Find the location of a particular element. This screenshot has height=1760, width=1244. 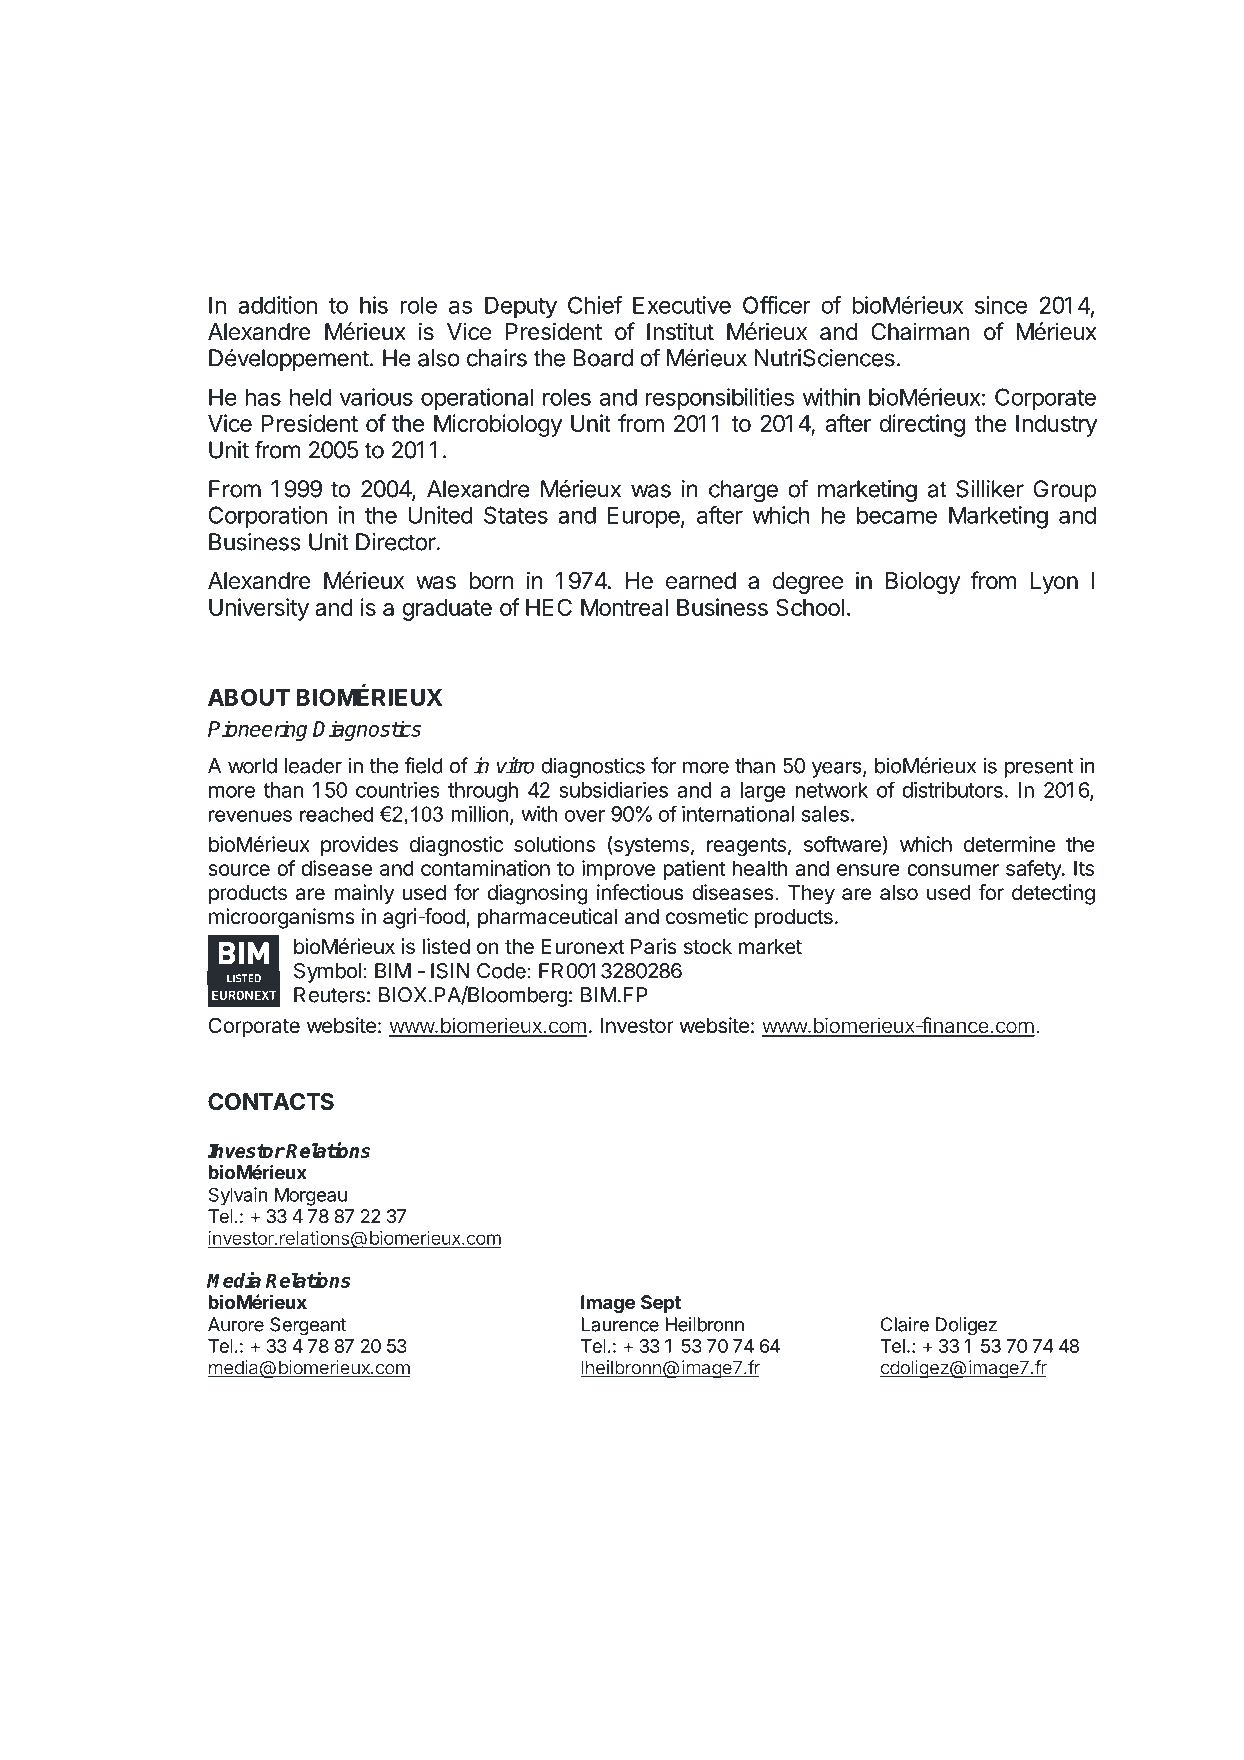

Lyon is located at coordinates (1054, 583).
